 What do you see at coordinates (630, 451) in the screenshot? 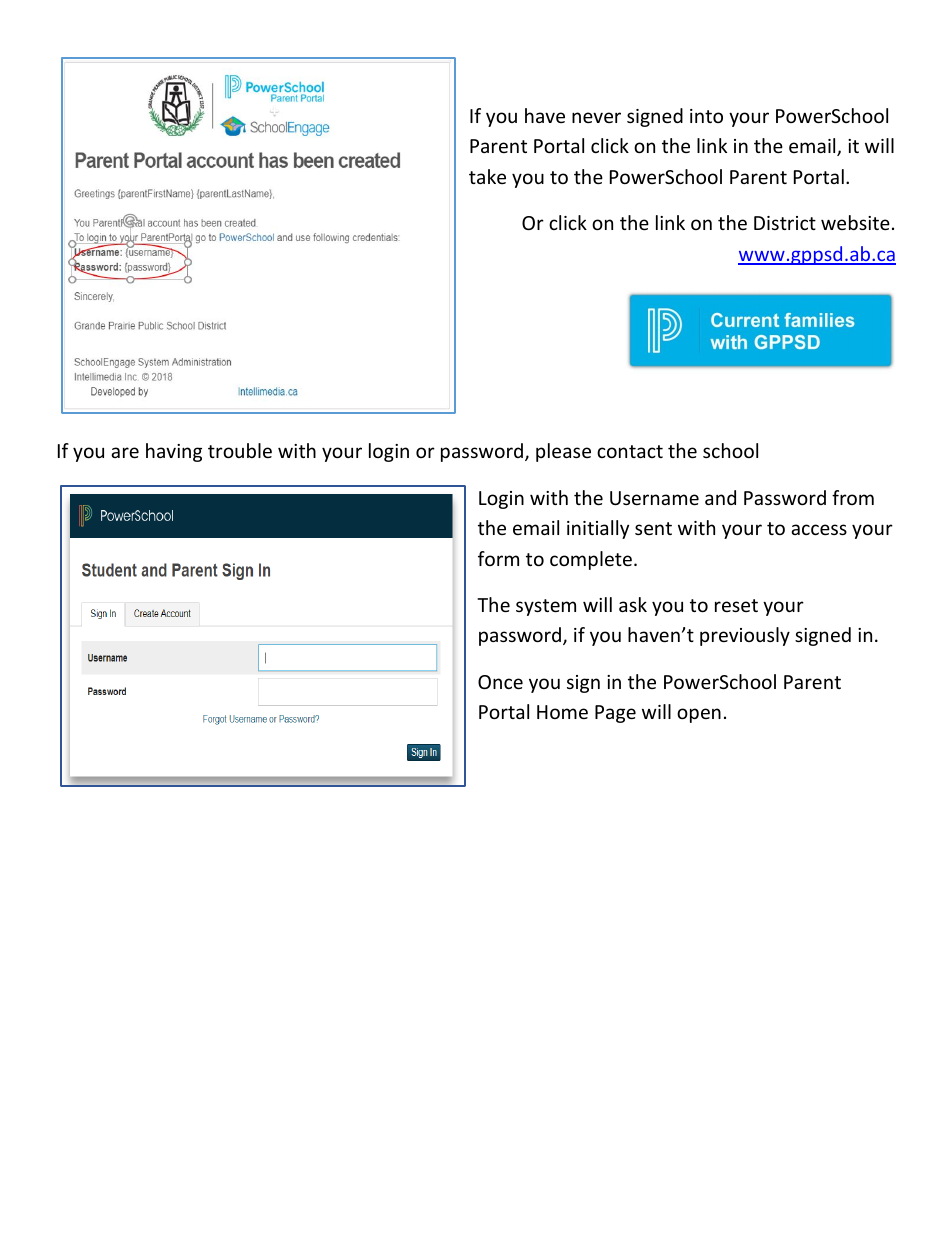
I see `contact` at bounding box center [630, 451].
